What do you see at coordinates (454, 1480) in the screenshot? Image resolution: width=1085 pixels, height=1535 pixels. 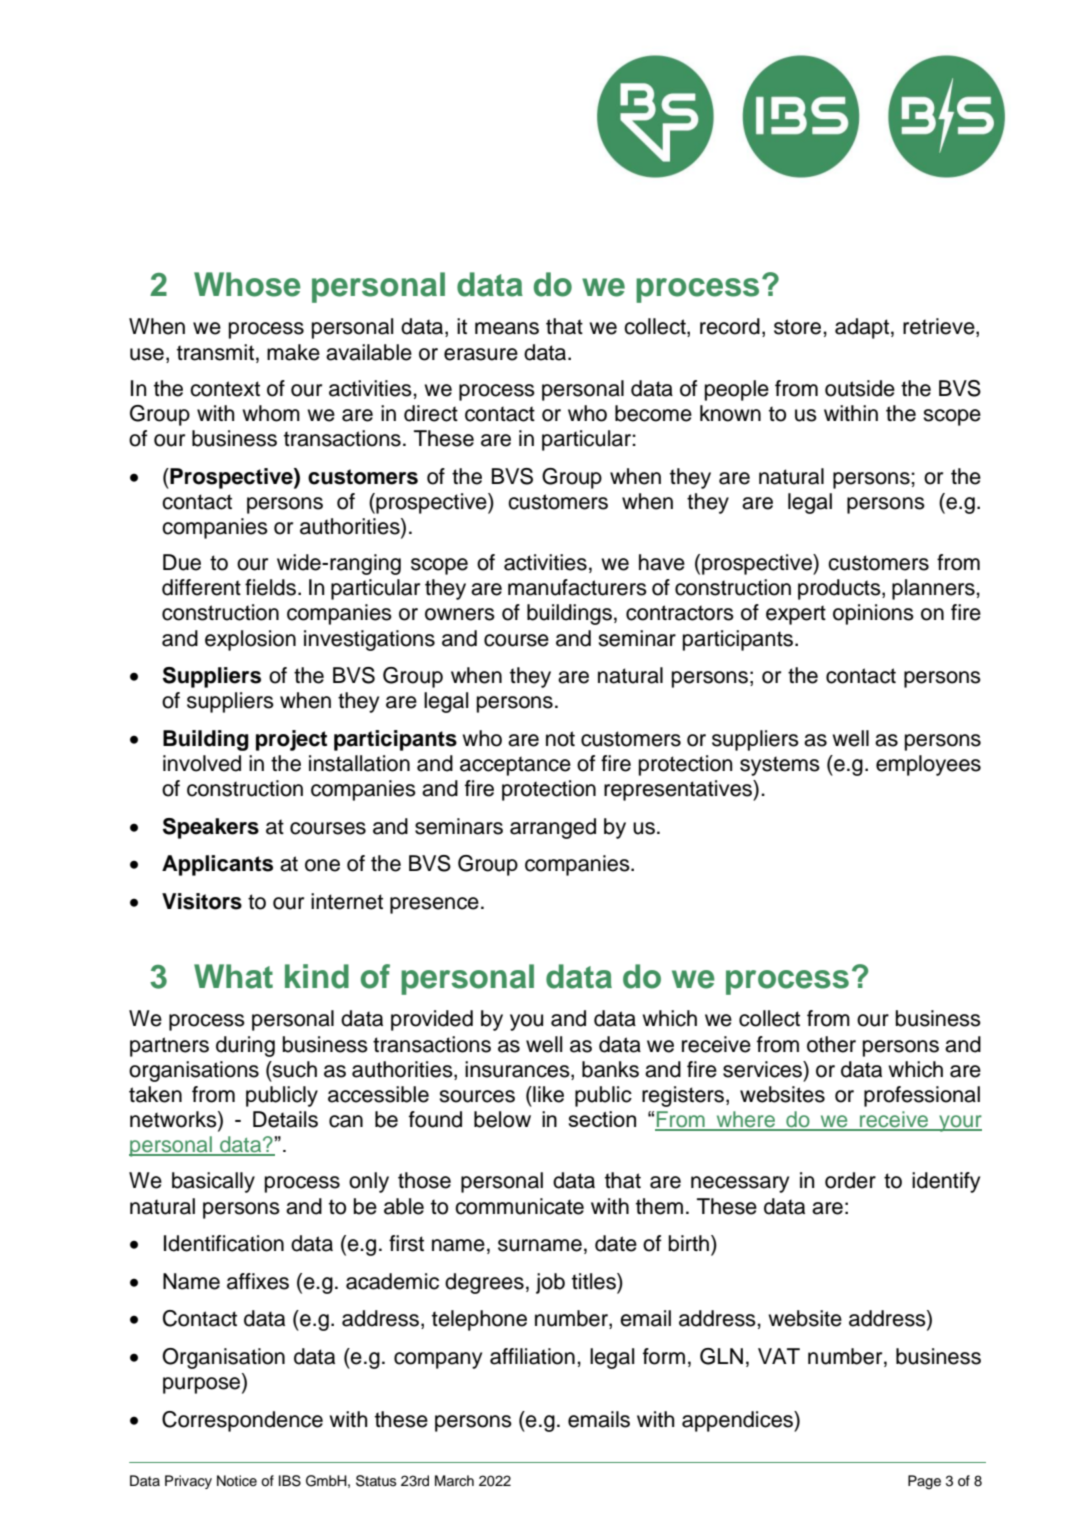 I see `March` at bounding box center [454, 1480].
